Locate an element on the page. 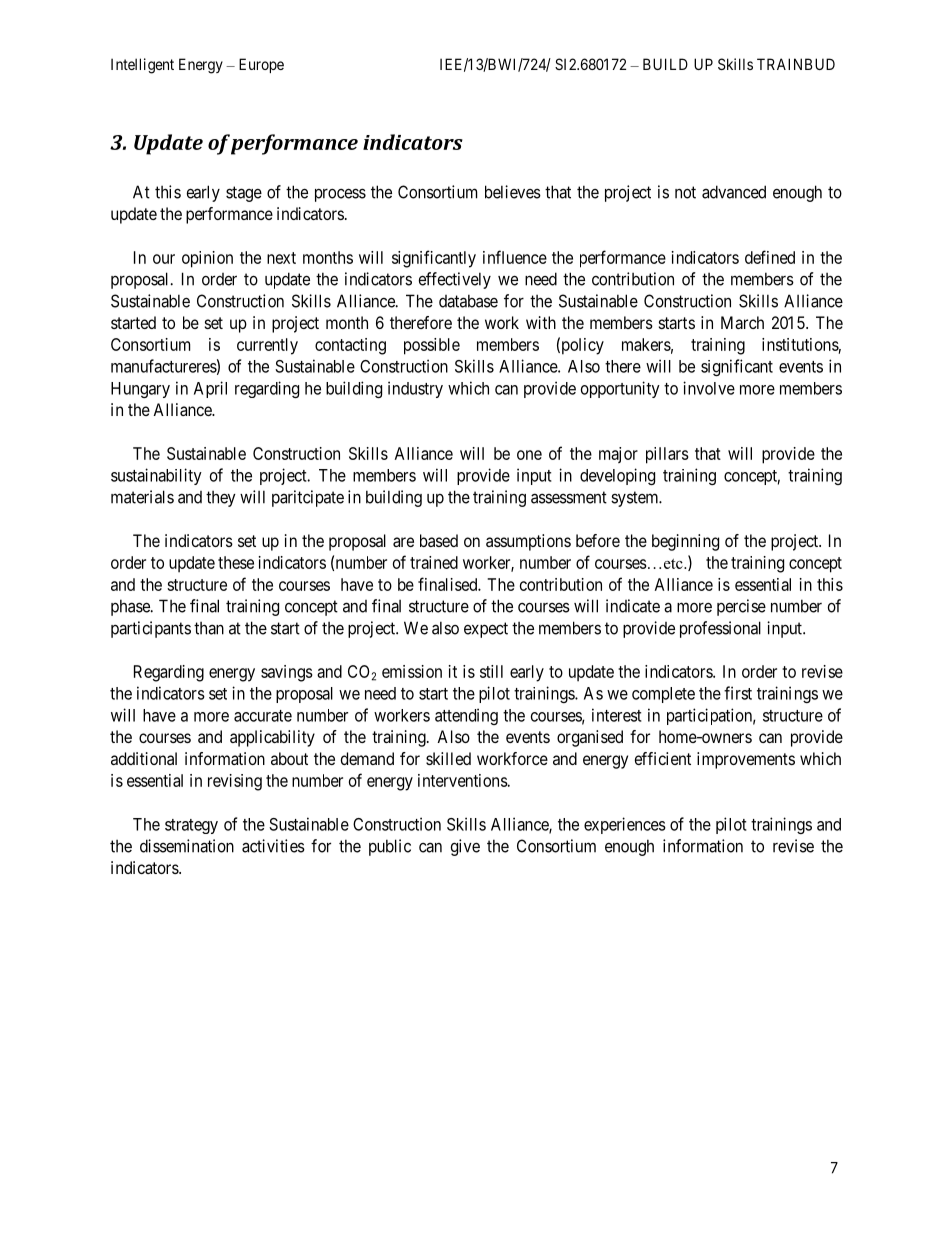 The width and height of the page is (952, 1233). Europe is located at coordinates (261, 65).
